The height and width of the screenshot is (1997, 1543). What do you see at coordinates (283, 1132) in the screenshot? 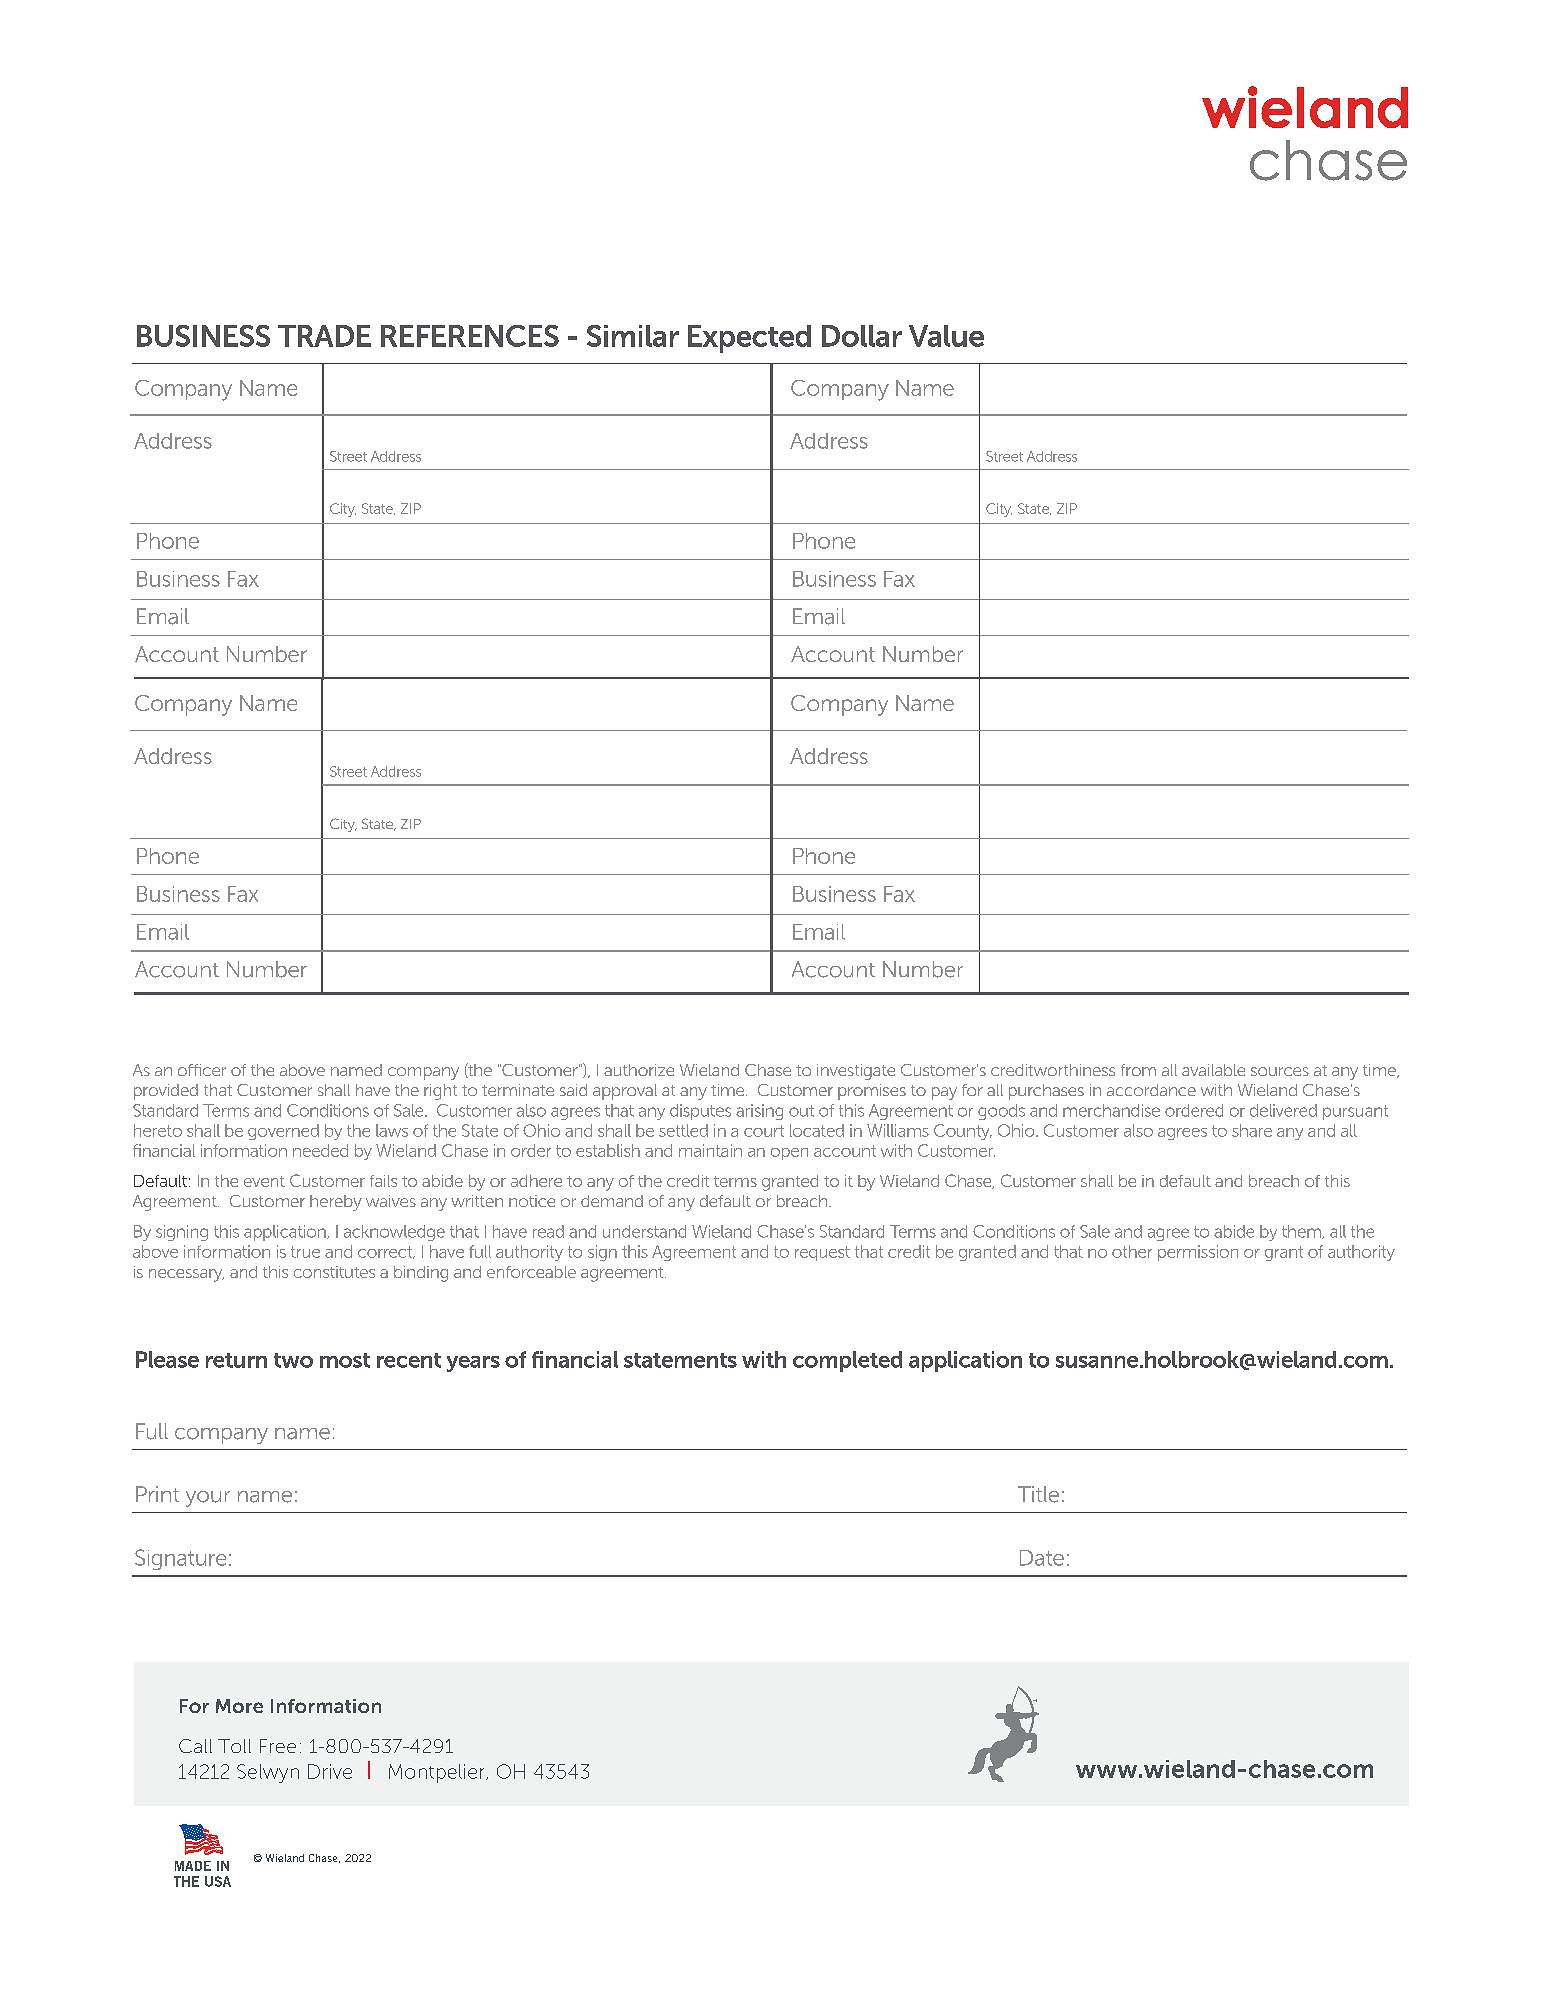
I see `governed` at bounding box center [283, 1132].
